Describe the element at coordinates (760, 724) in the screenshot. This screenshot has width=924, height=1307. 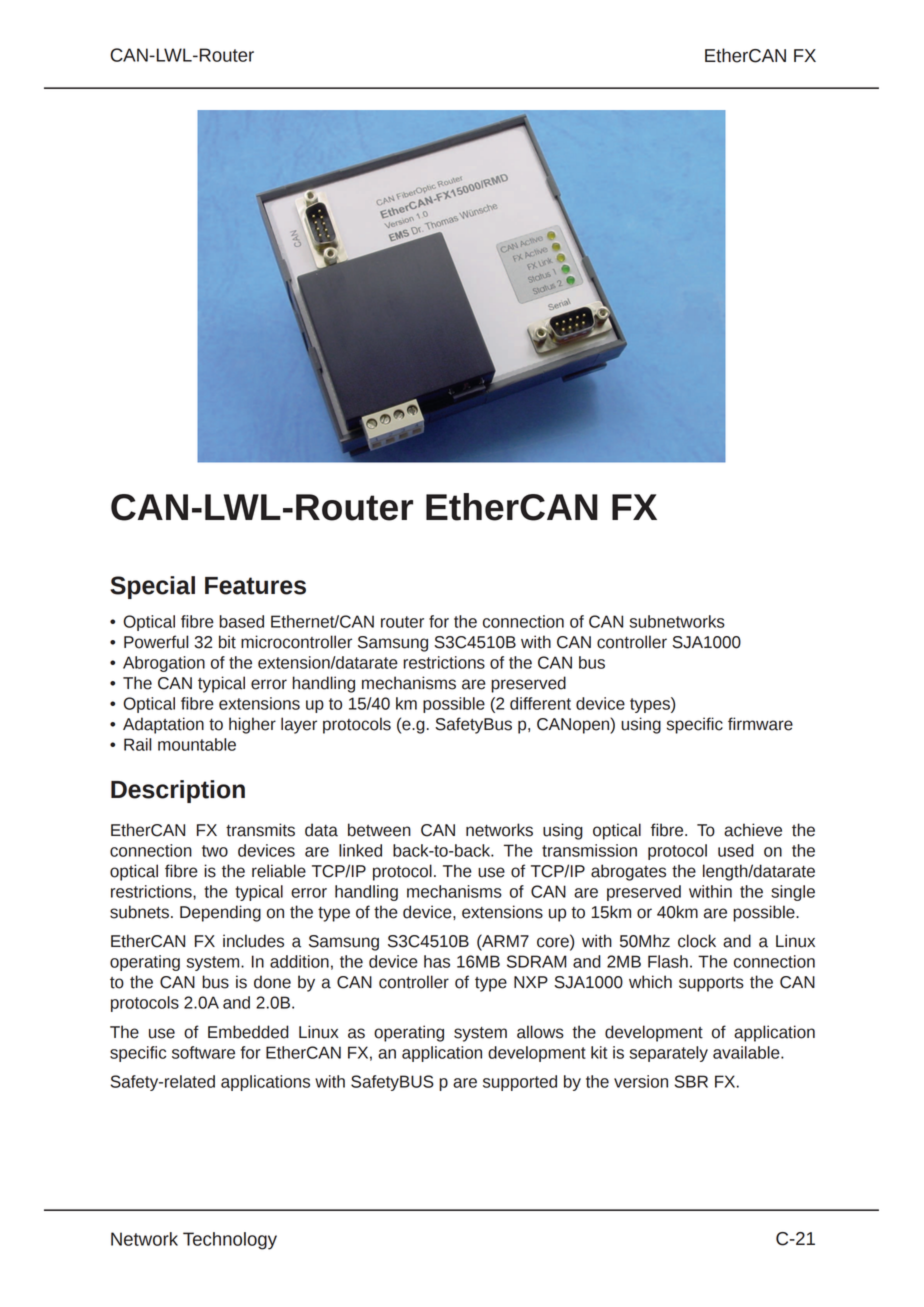
I see `firmware` at that location.
